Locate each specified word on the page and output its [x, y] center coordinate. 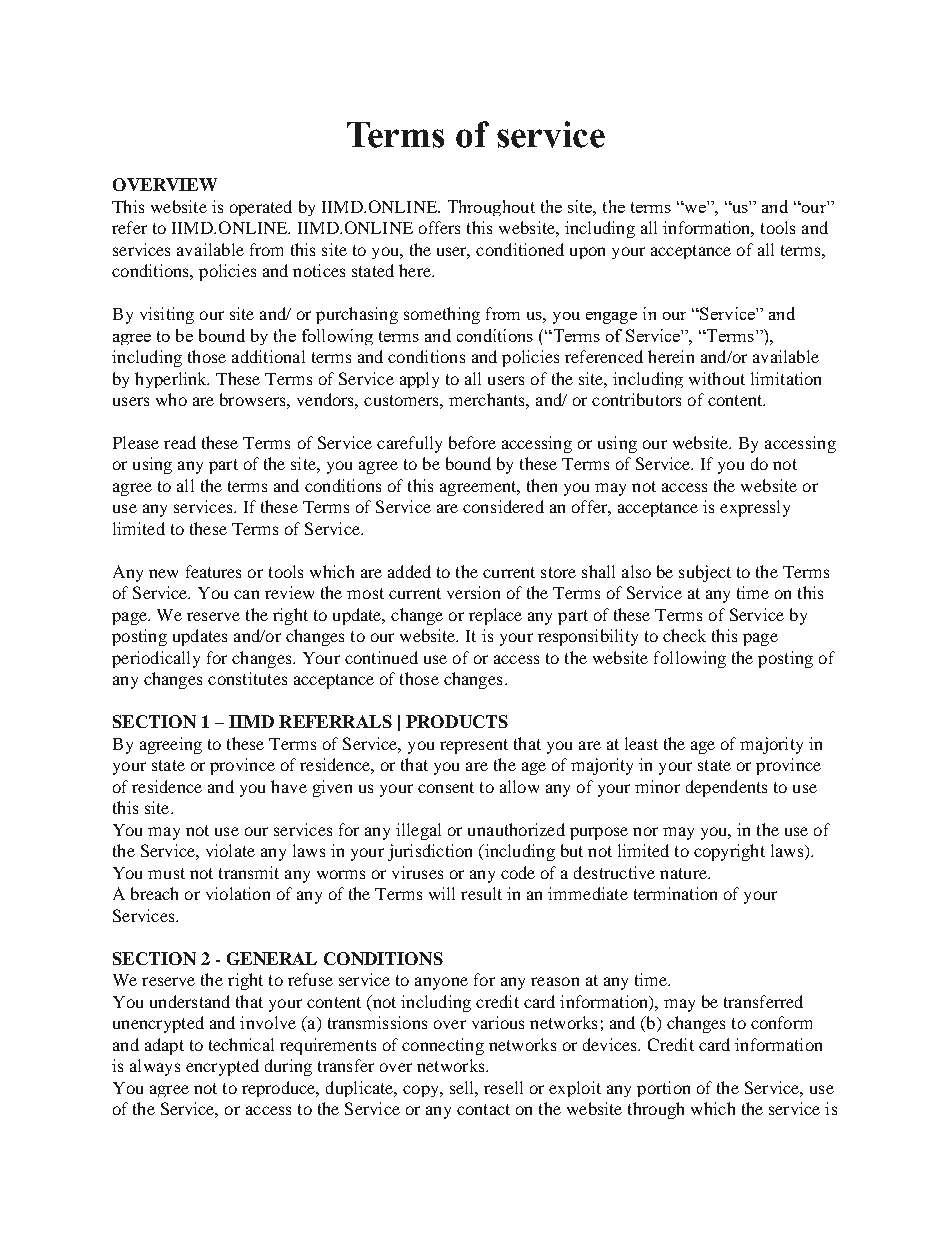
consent [446, 787]
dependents [726, 788]
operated [261, 208]
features [213, 571]
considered [503, 506]
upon [587, 253]
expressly [755, 508]
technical [241, 1044]
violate [230, 850]
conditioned [520, 249]
